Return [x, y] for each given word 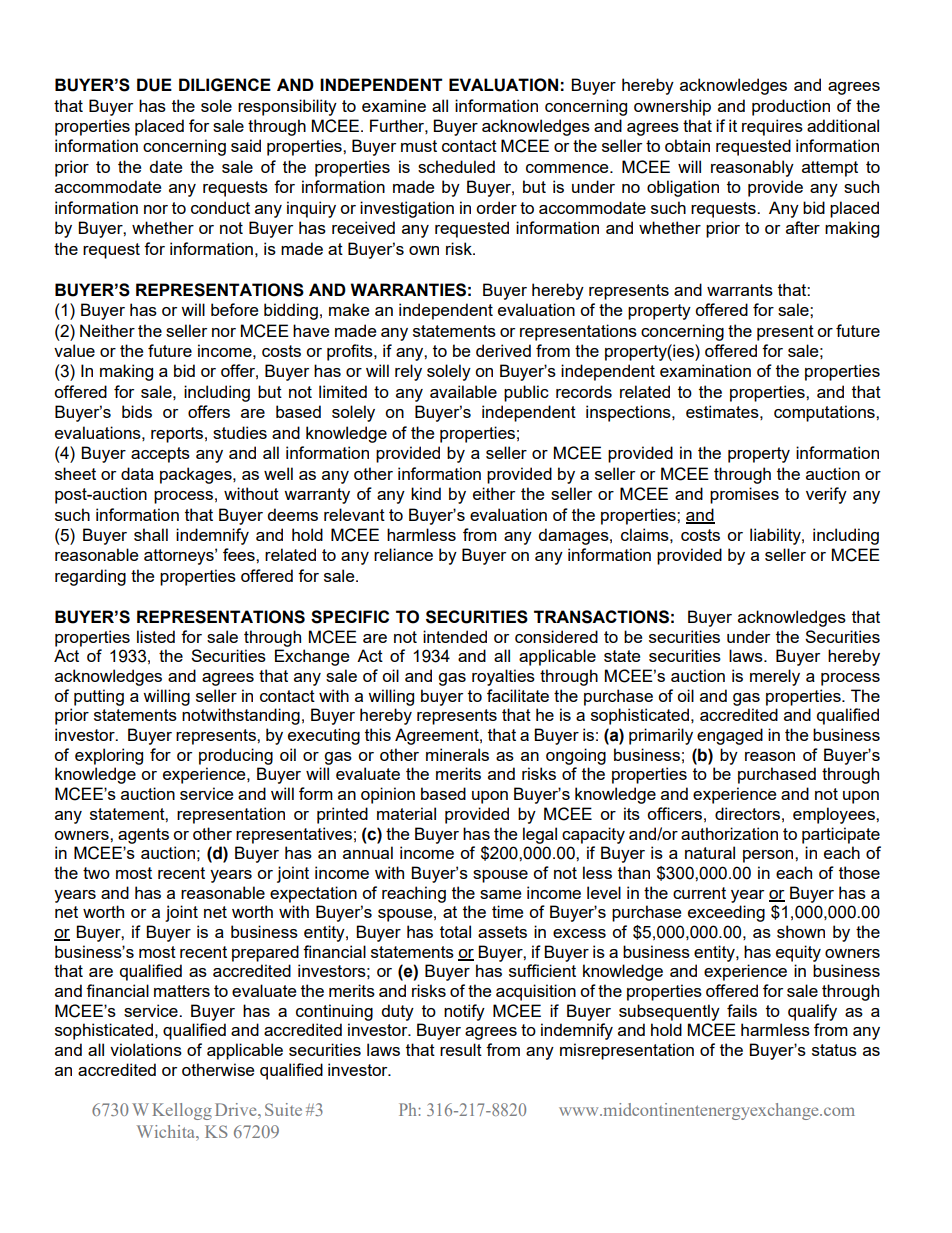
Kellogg [182, 1111]
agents [143, 836]
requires [772, 127]
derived [503, 350]
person [769, 856]
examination [705, 370]
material [406, 813]
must [419, 146]
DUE [154, 85]
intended [455, 636]
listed [156, 636]
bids [137, 411]
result [461, 1049]
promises [744, 495]
